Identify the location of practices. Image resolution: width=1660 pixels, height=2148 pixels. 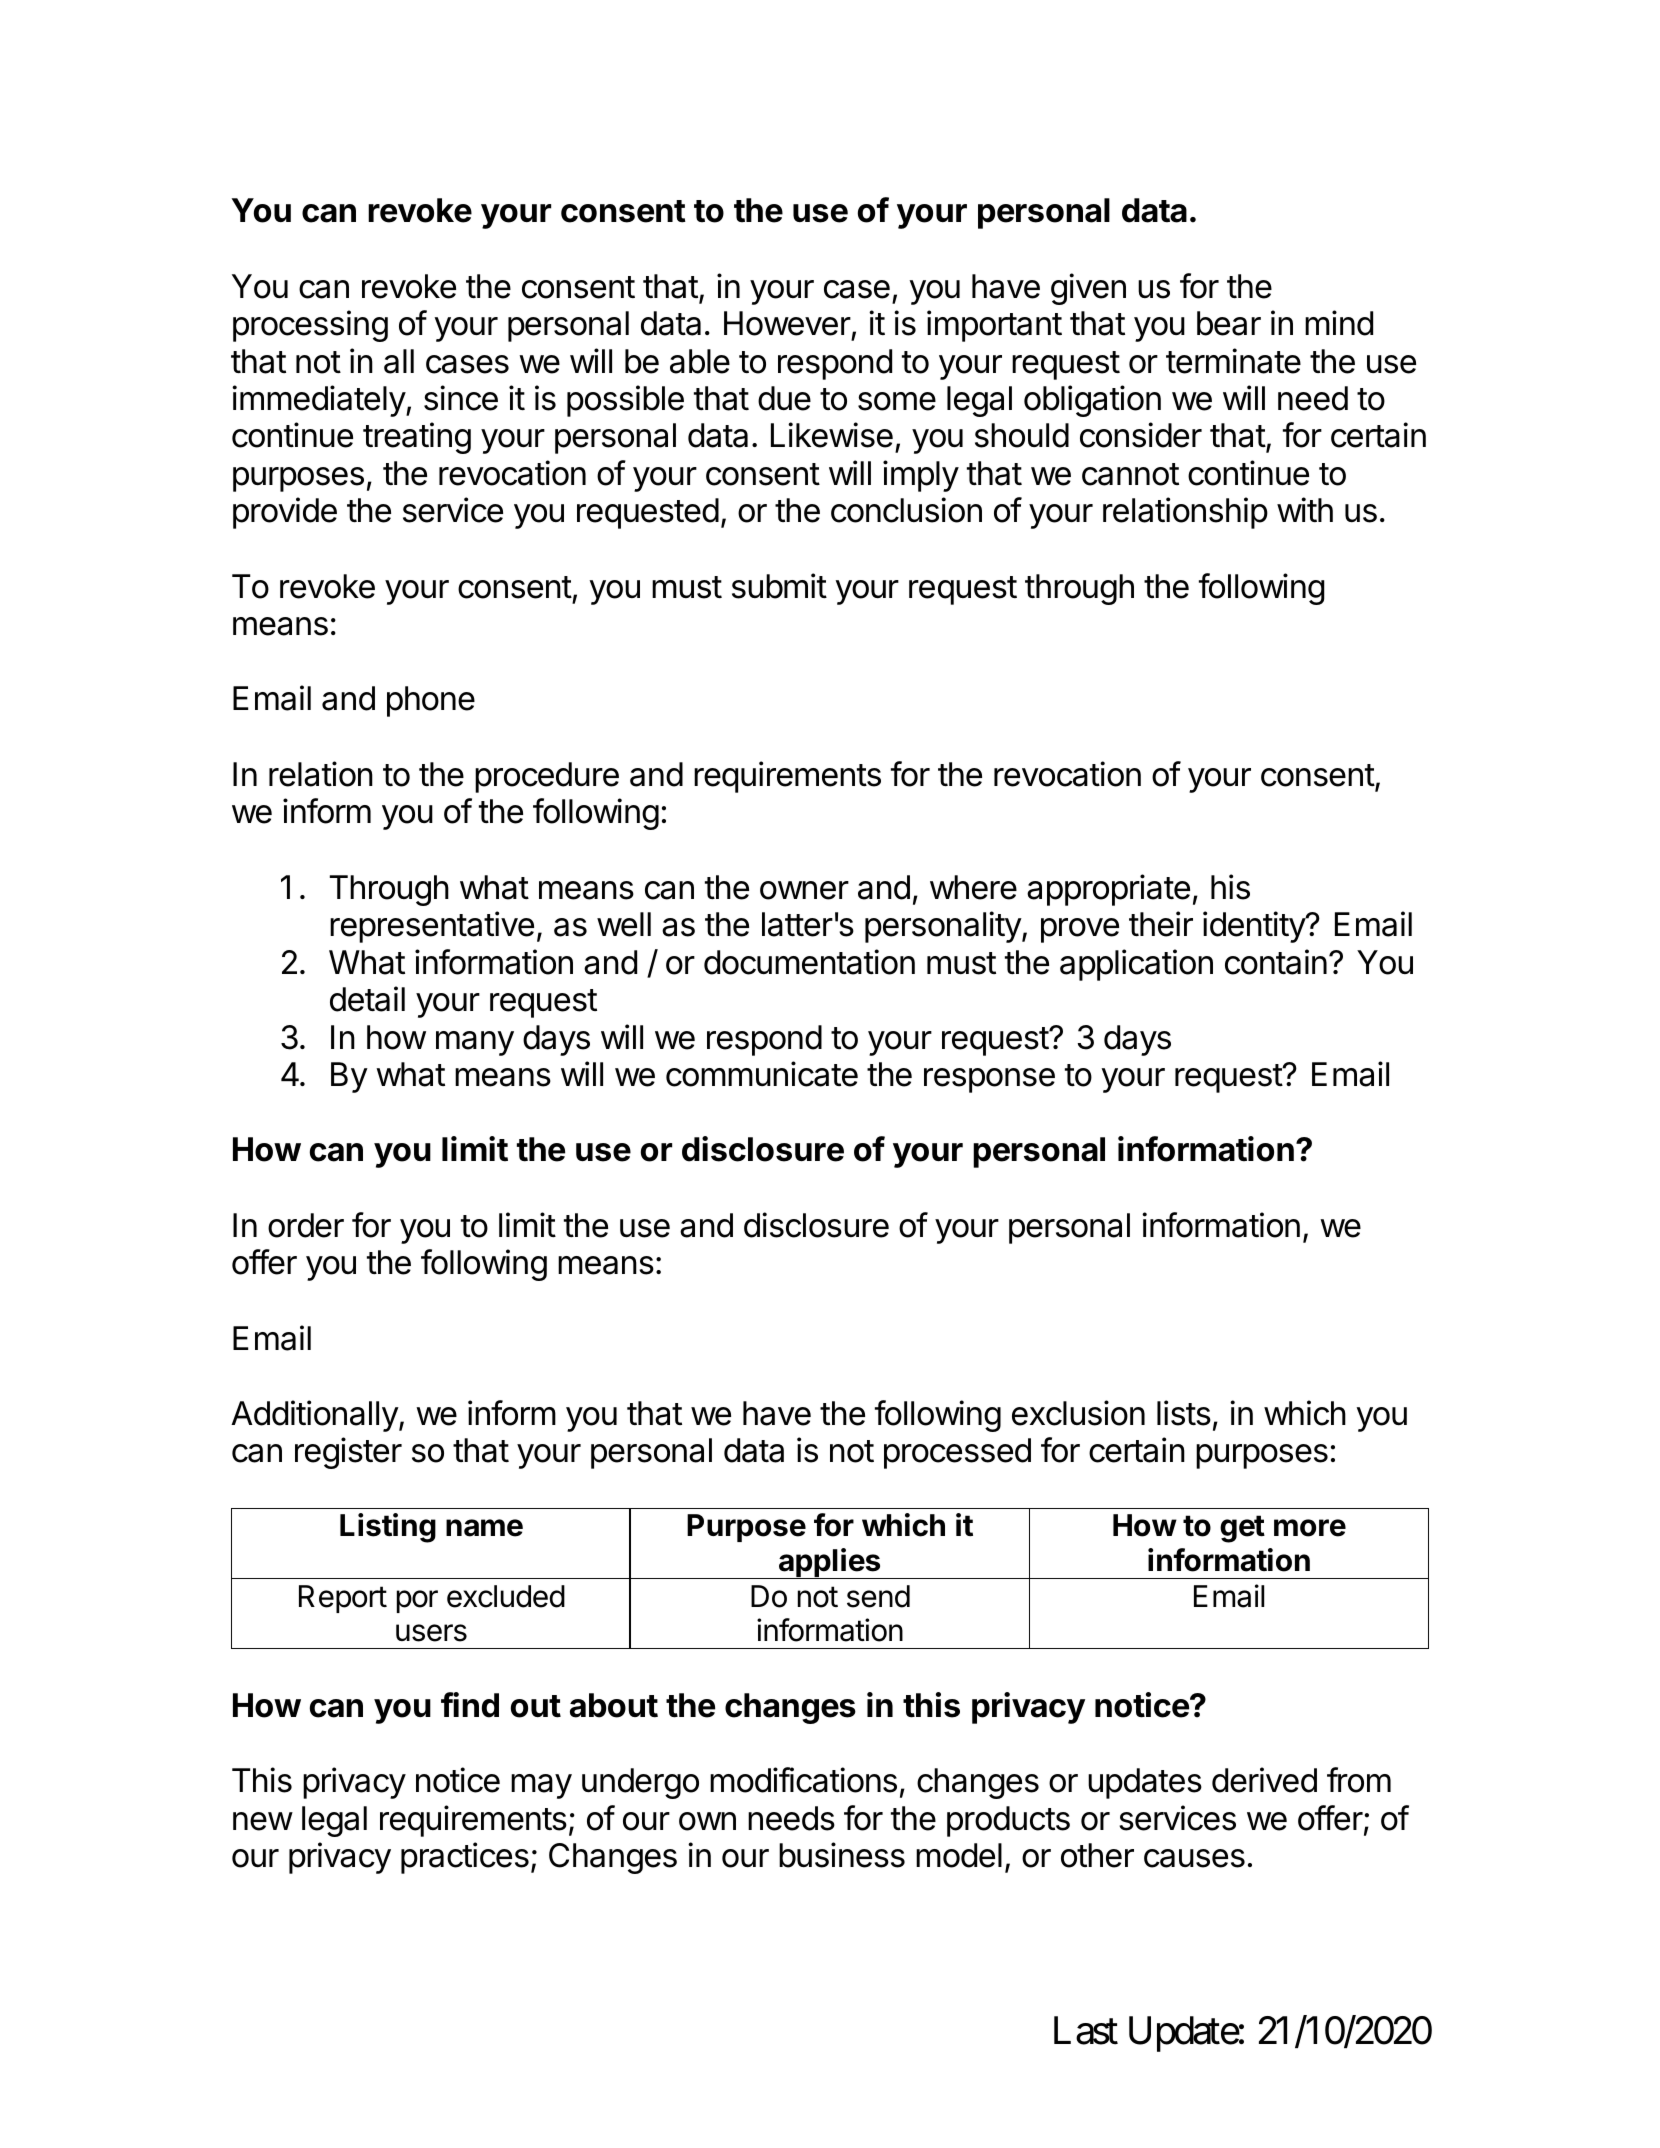
(465, 1858).
